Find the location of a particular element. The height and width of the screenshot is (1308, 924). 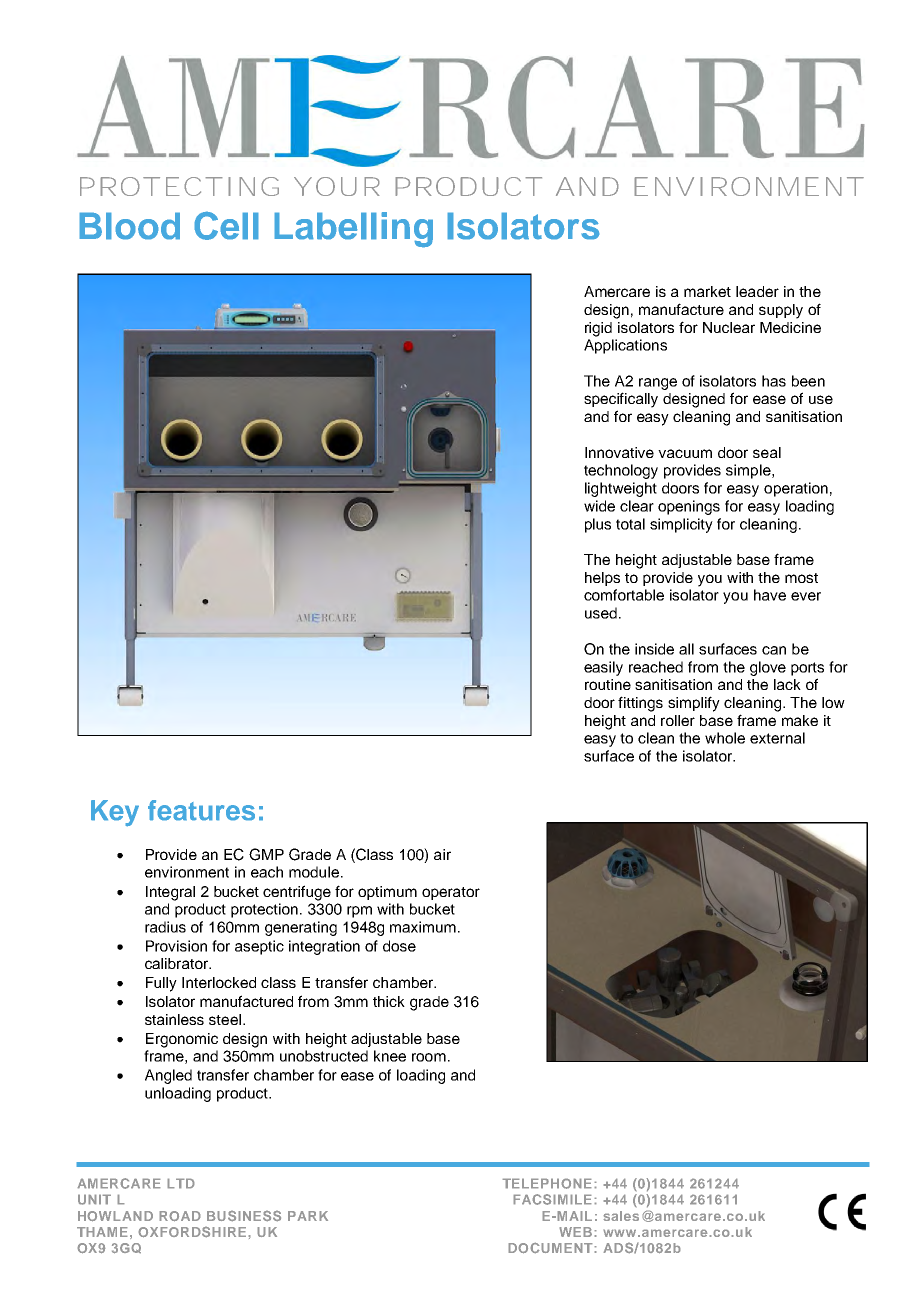

ROAD is located at coordinates (180, 1216).
